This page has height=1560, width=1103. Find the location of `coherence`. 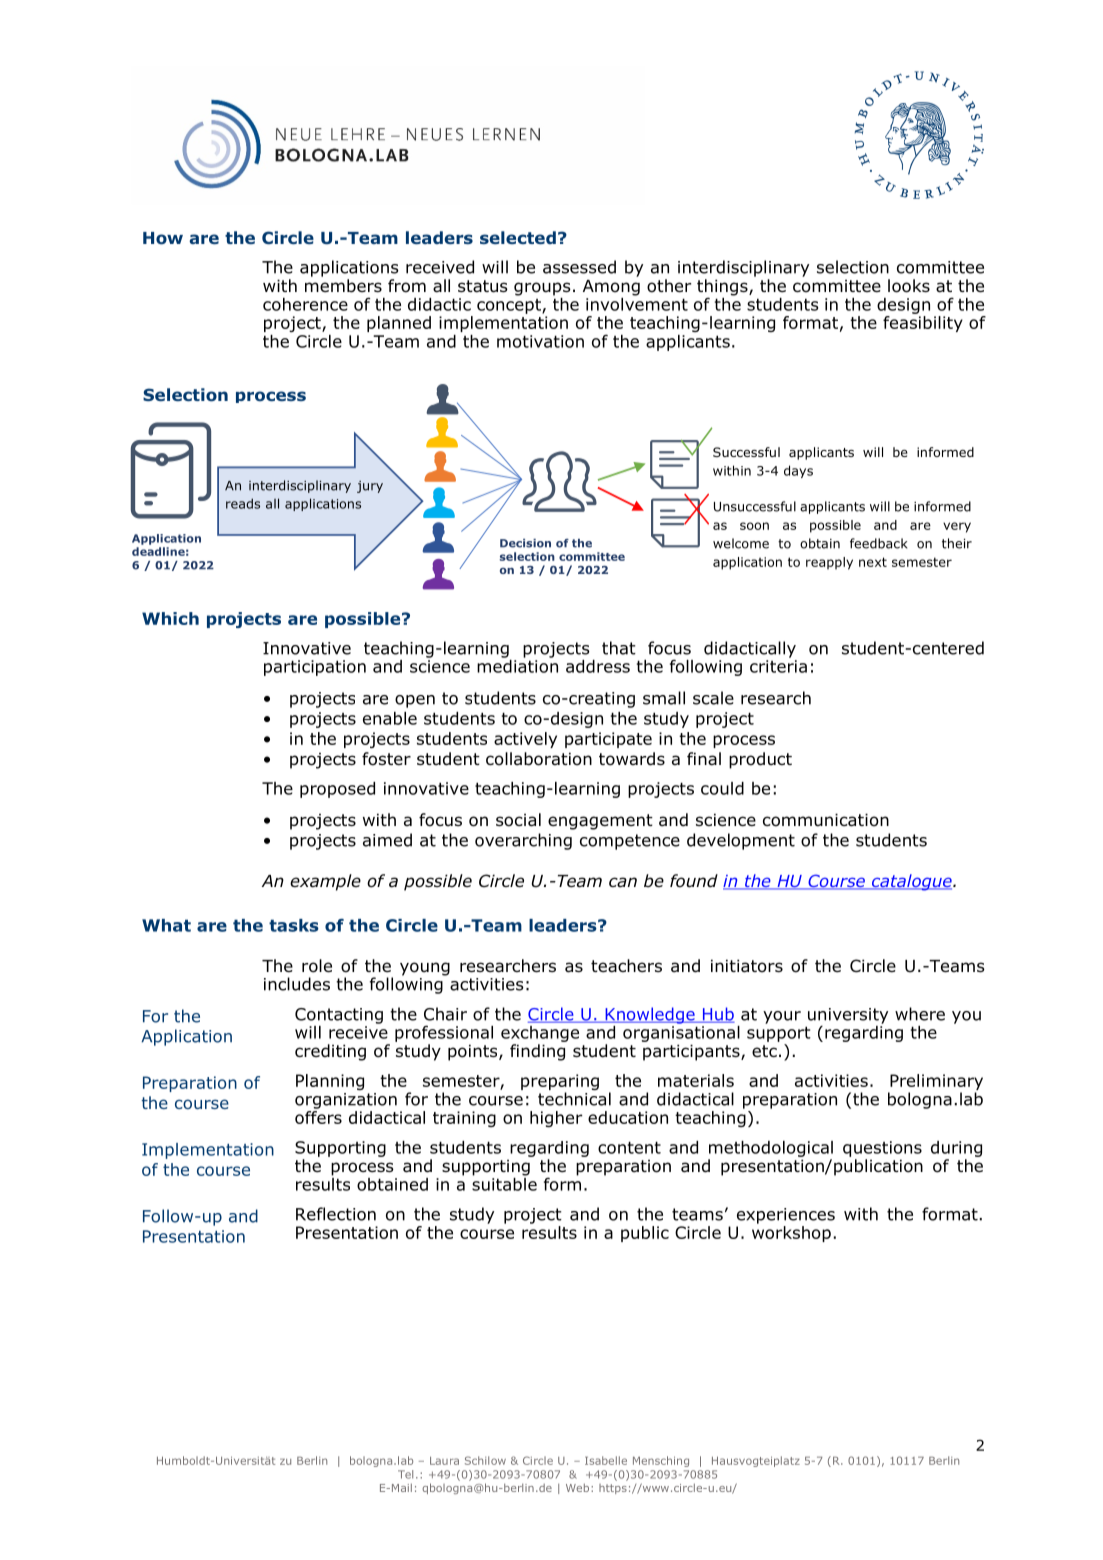

coherence is located at coordinates (305, 304).
